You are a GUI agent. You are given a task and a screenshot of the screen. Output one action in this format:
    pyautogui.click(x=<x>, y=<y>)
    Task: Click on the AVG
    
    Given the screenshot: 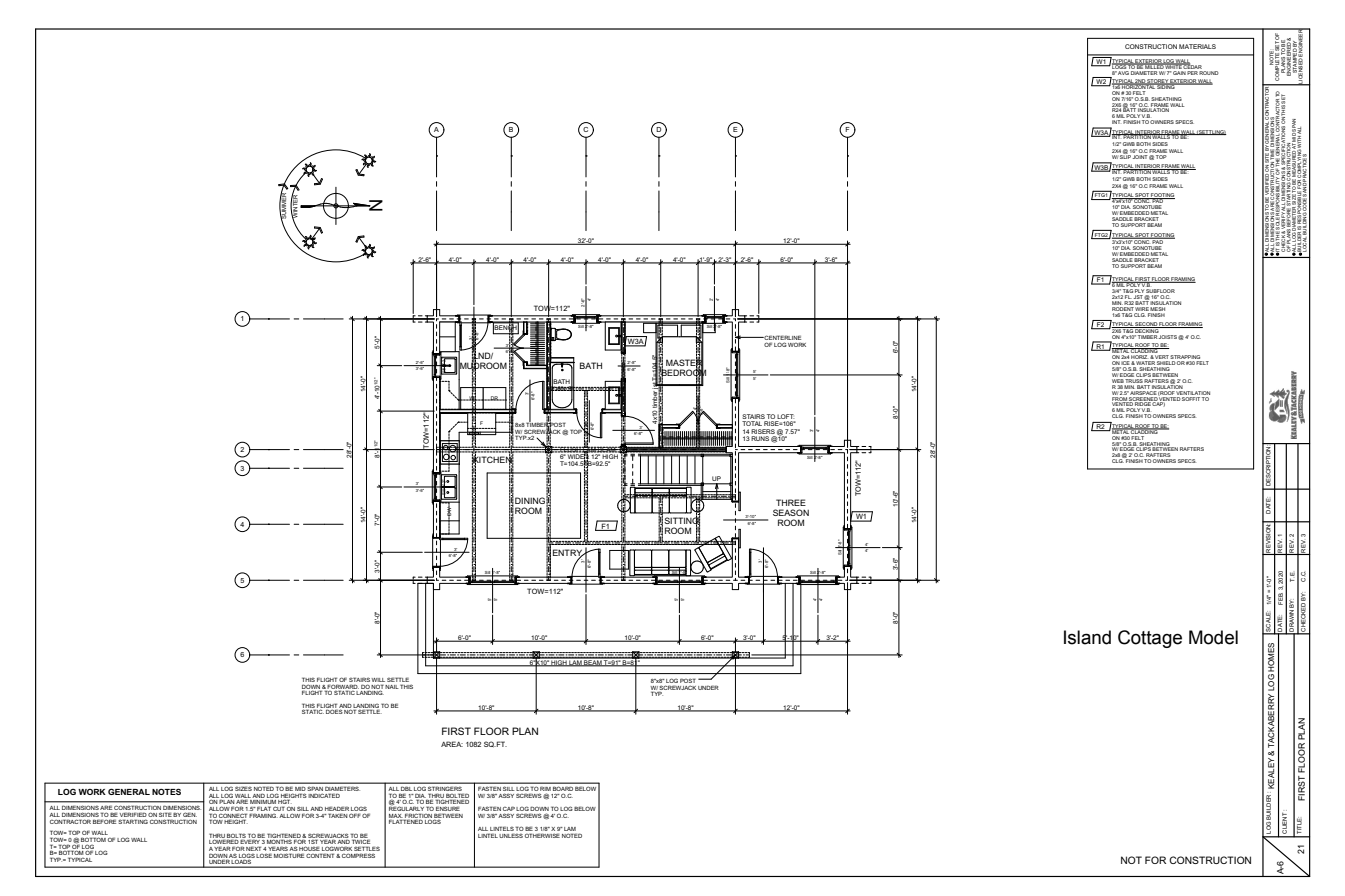 What is the action you would take?
    pyautogui.click(x=1123, y=71)
